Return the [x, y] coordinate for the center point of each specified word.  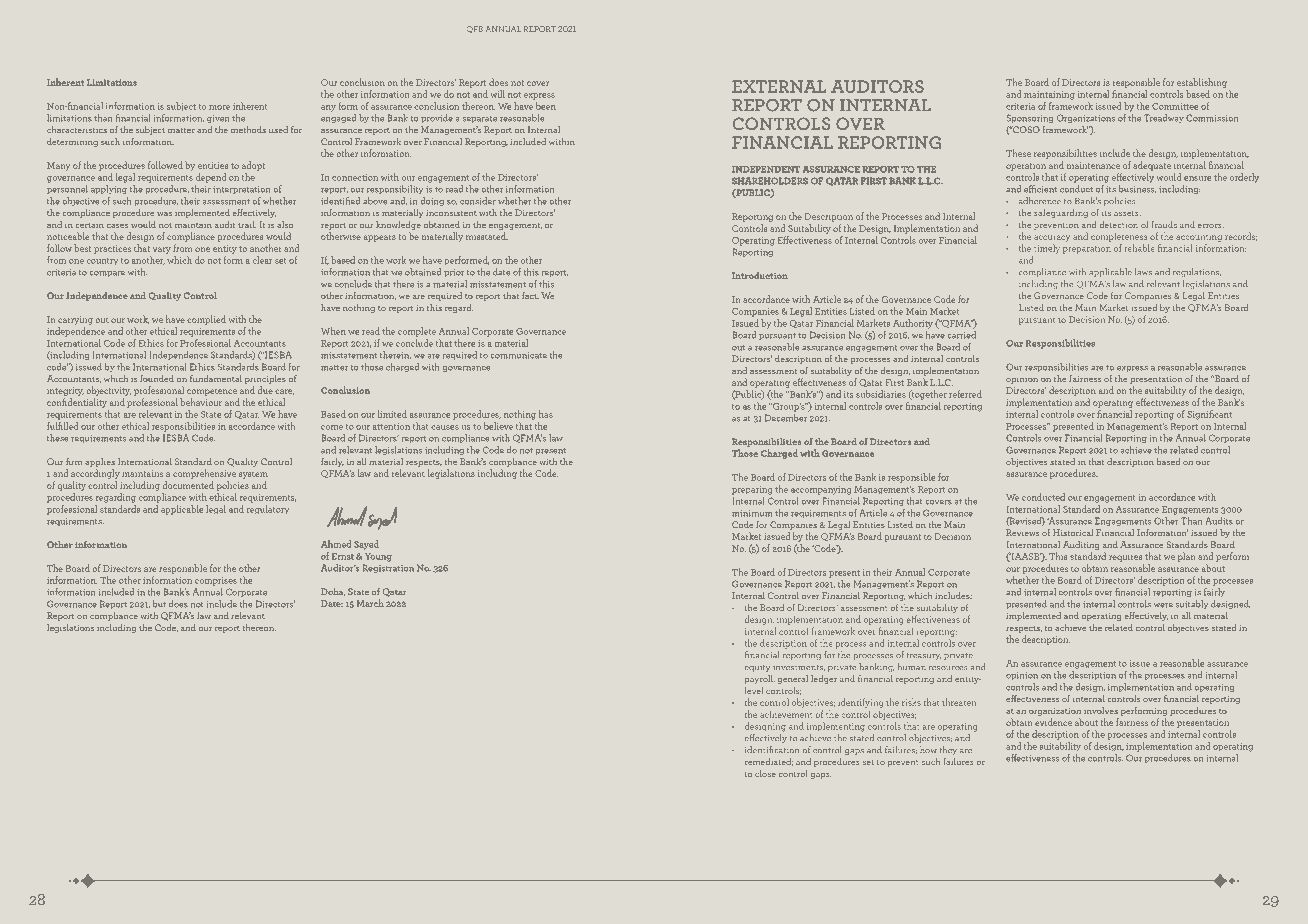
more [219, 107]
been [546, 106]
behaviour [201, 402]
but [159, 604]
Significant [1209, 415]
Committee [1175, 106]
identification [772, 749]
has [546, 414]
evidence [1053, 722]
